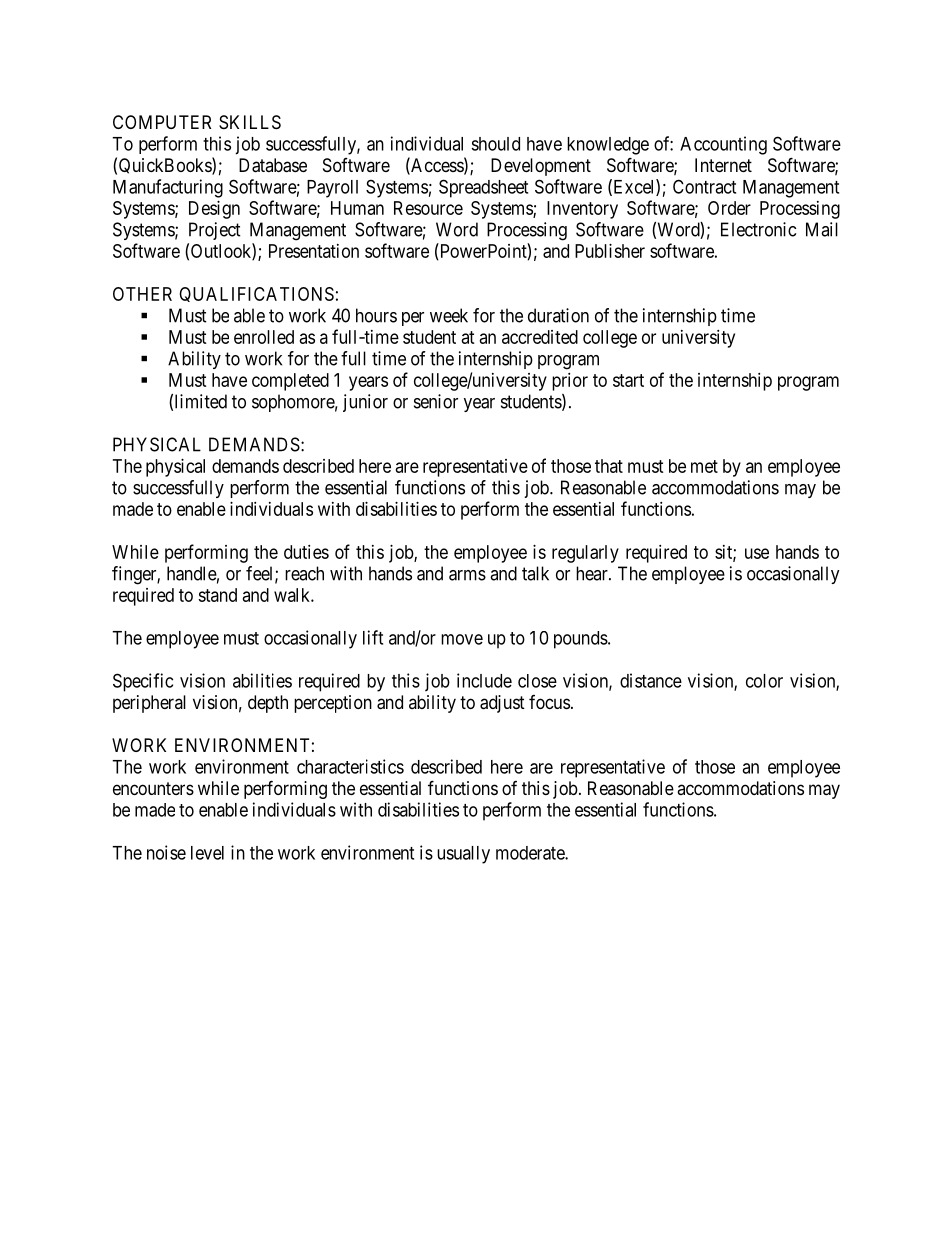 Image resolution: width=952 pixels, height=1233 pixels. What do you see at coordinates (250, 122) in the page?
I see `SKILLS` at bounding box center [250, 122].
